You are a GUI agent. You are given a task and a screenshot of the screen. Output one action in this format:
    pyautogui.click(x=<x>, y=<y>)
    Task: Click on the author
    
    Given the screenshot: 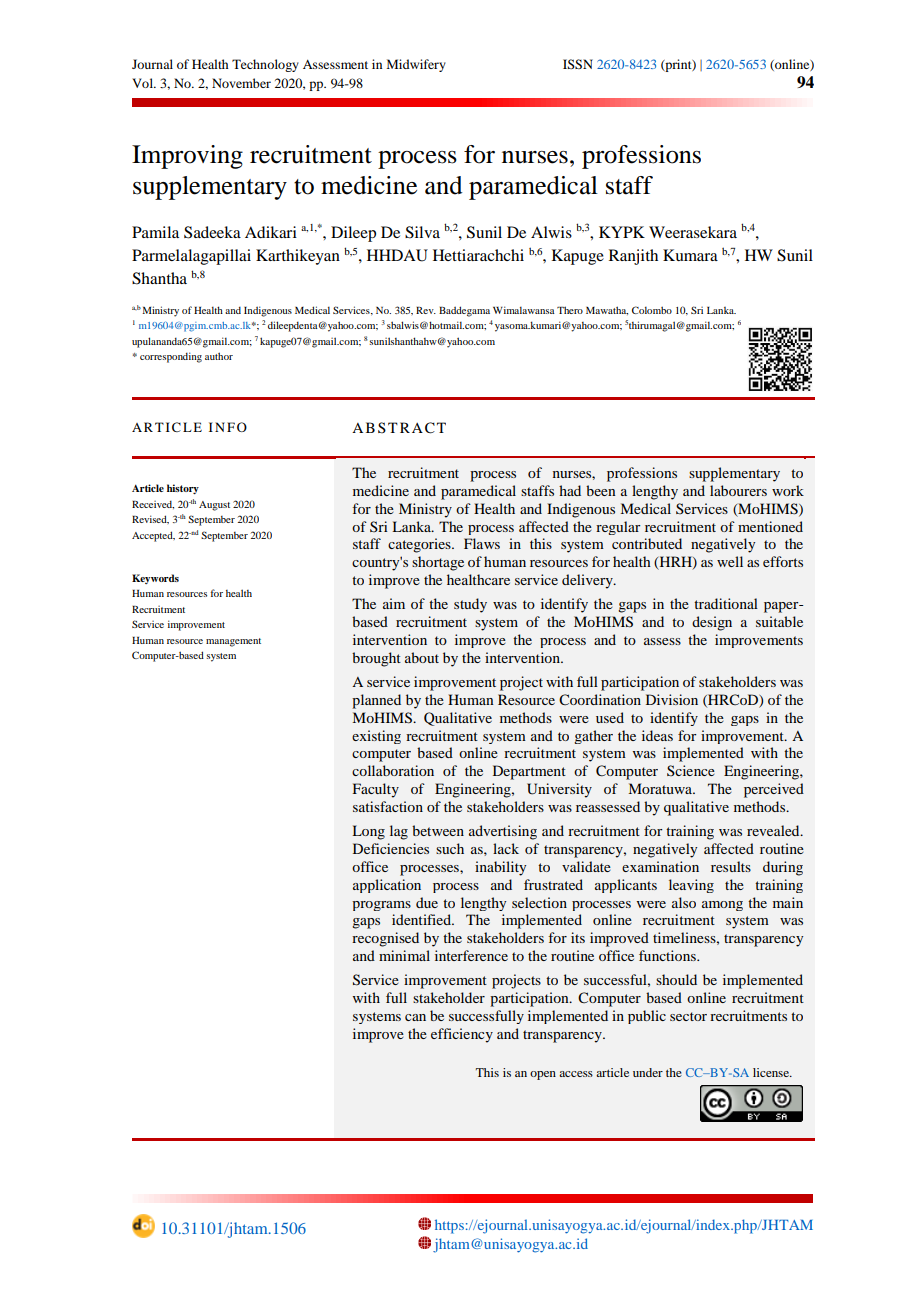 What is the action you would take?
    pyautogui.click(x=219, y=356)
